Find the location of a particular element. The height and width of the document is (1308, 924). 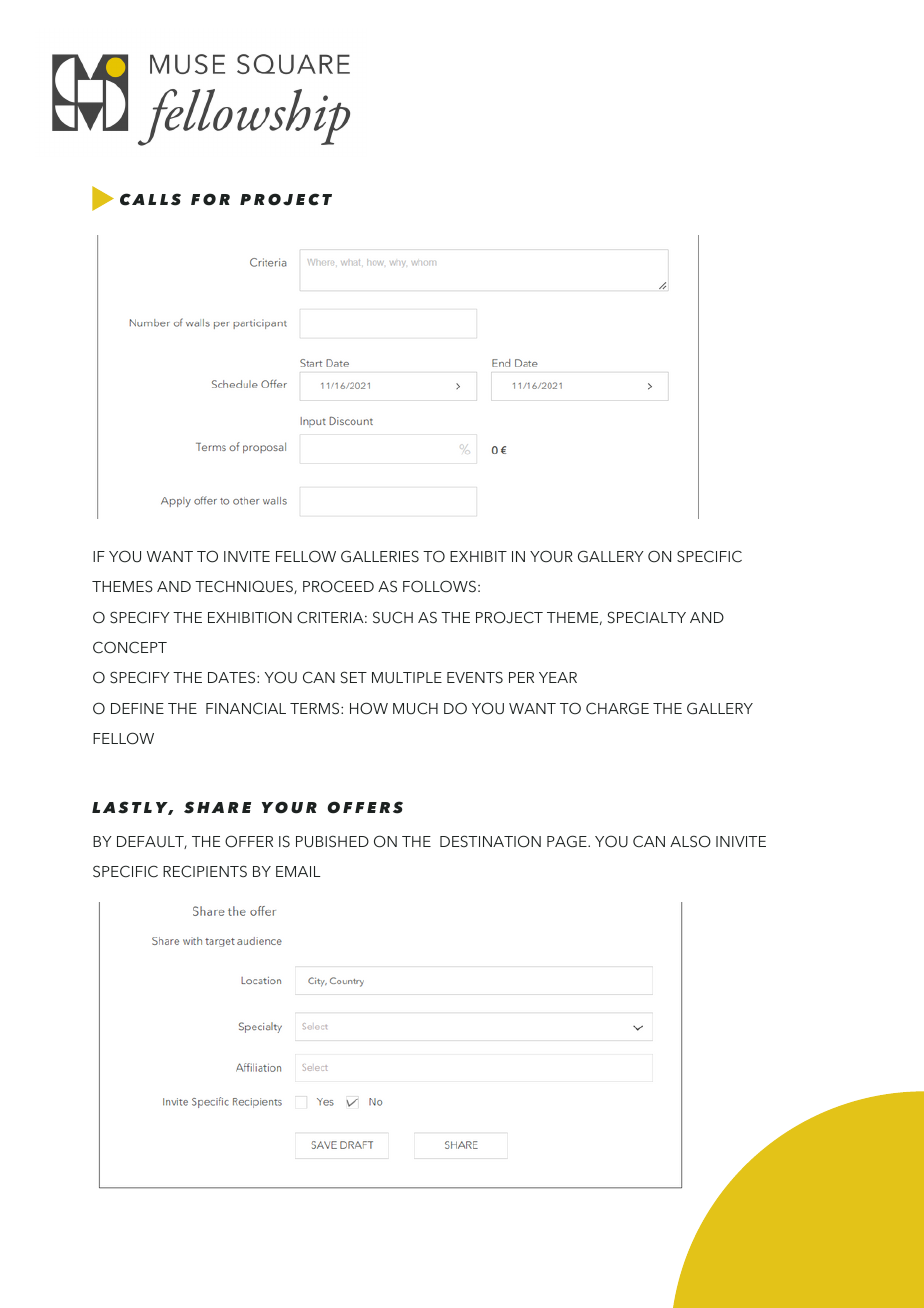

RECIPIENTS is located at coordinates (205, 871).
